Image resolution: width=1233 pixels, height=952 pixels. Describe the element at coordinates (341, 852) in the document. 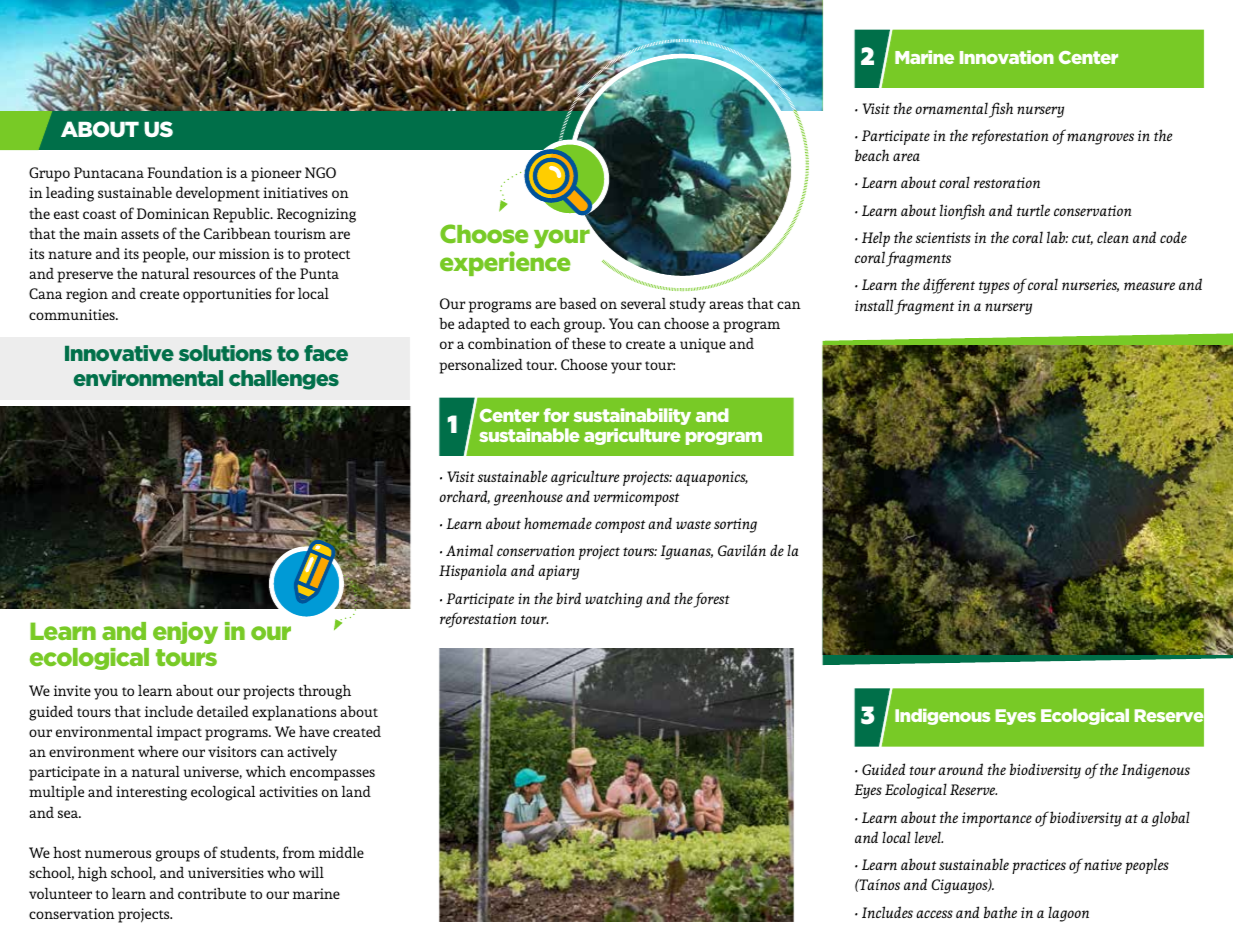

I see `middle` at that location.
